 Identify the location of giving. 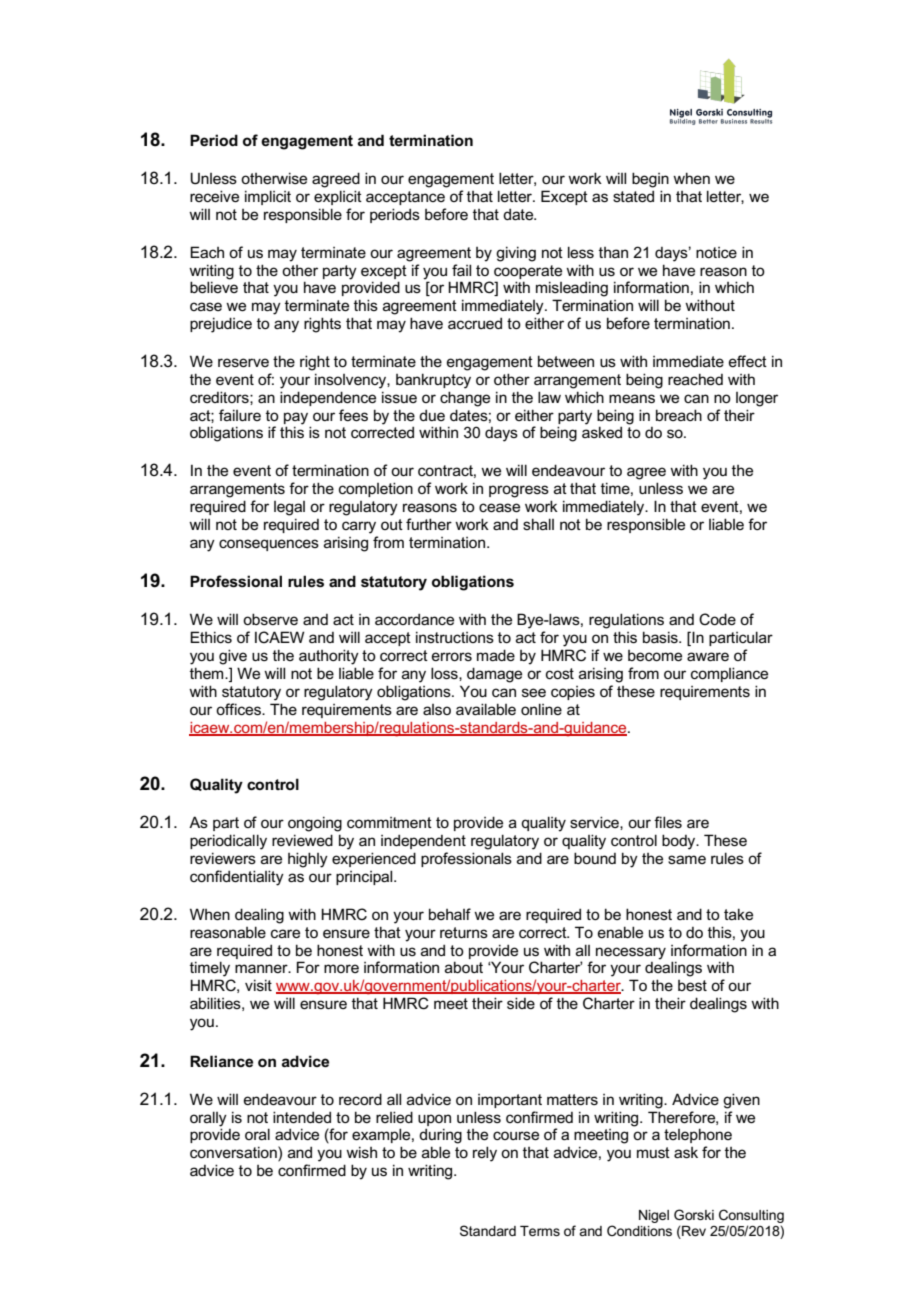
(516, 254).
